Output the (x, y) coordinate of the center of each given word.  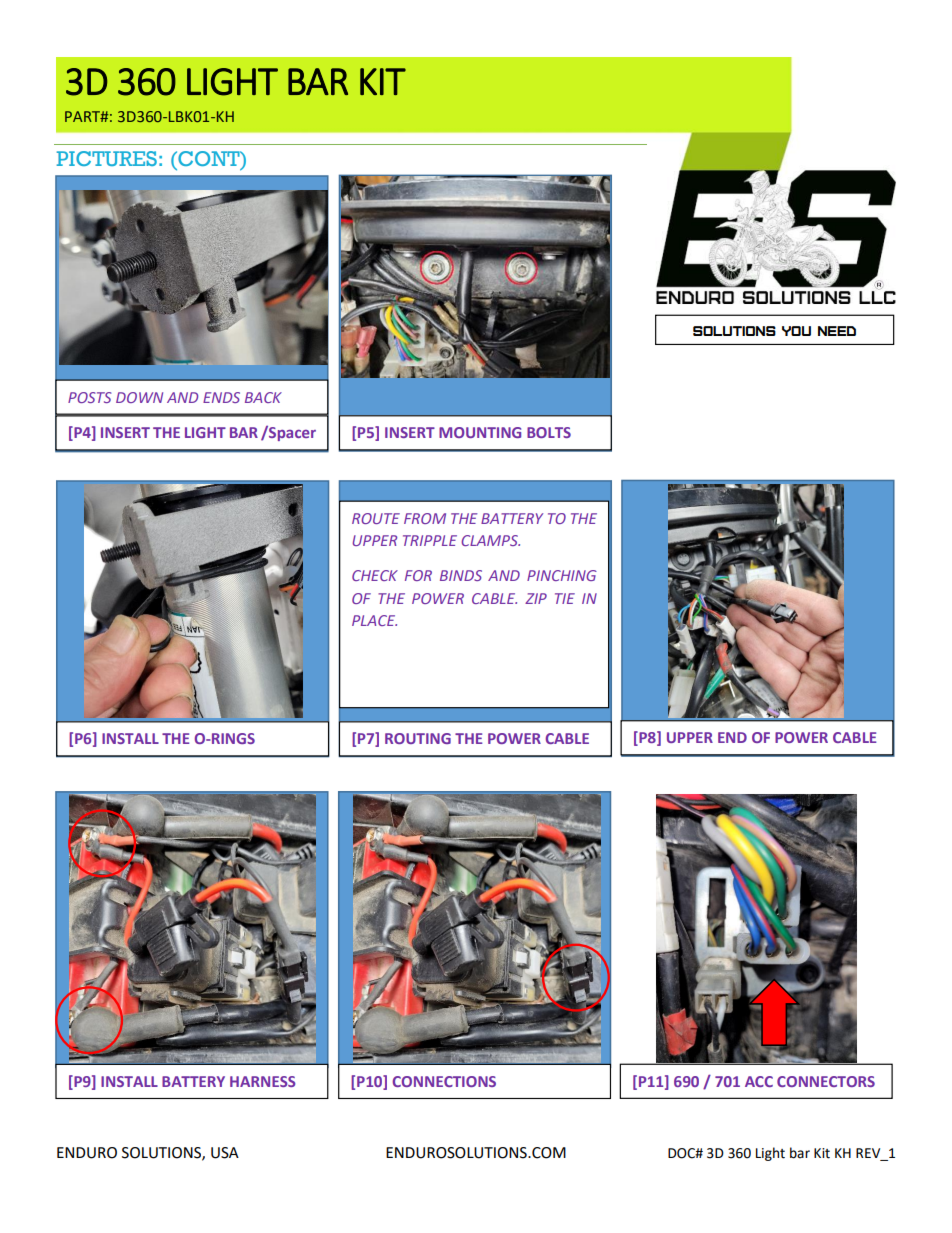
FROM (425, 518)
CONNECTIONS (444, 1081)
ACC (759, 1081)
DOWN (139, 397)
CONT (209, 160)
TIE (565, 598)
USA (225, 1153)
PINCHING (562, 575)
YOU (796, 331)
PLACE (374, 620)
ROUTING (418, 738)
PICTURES (106, 158)
